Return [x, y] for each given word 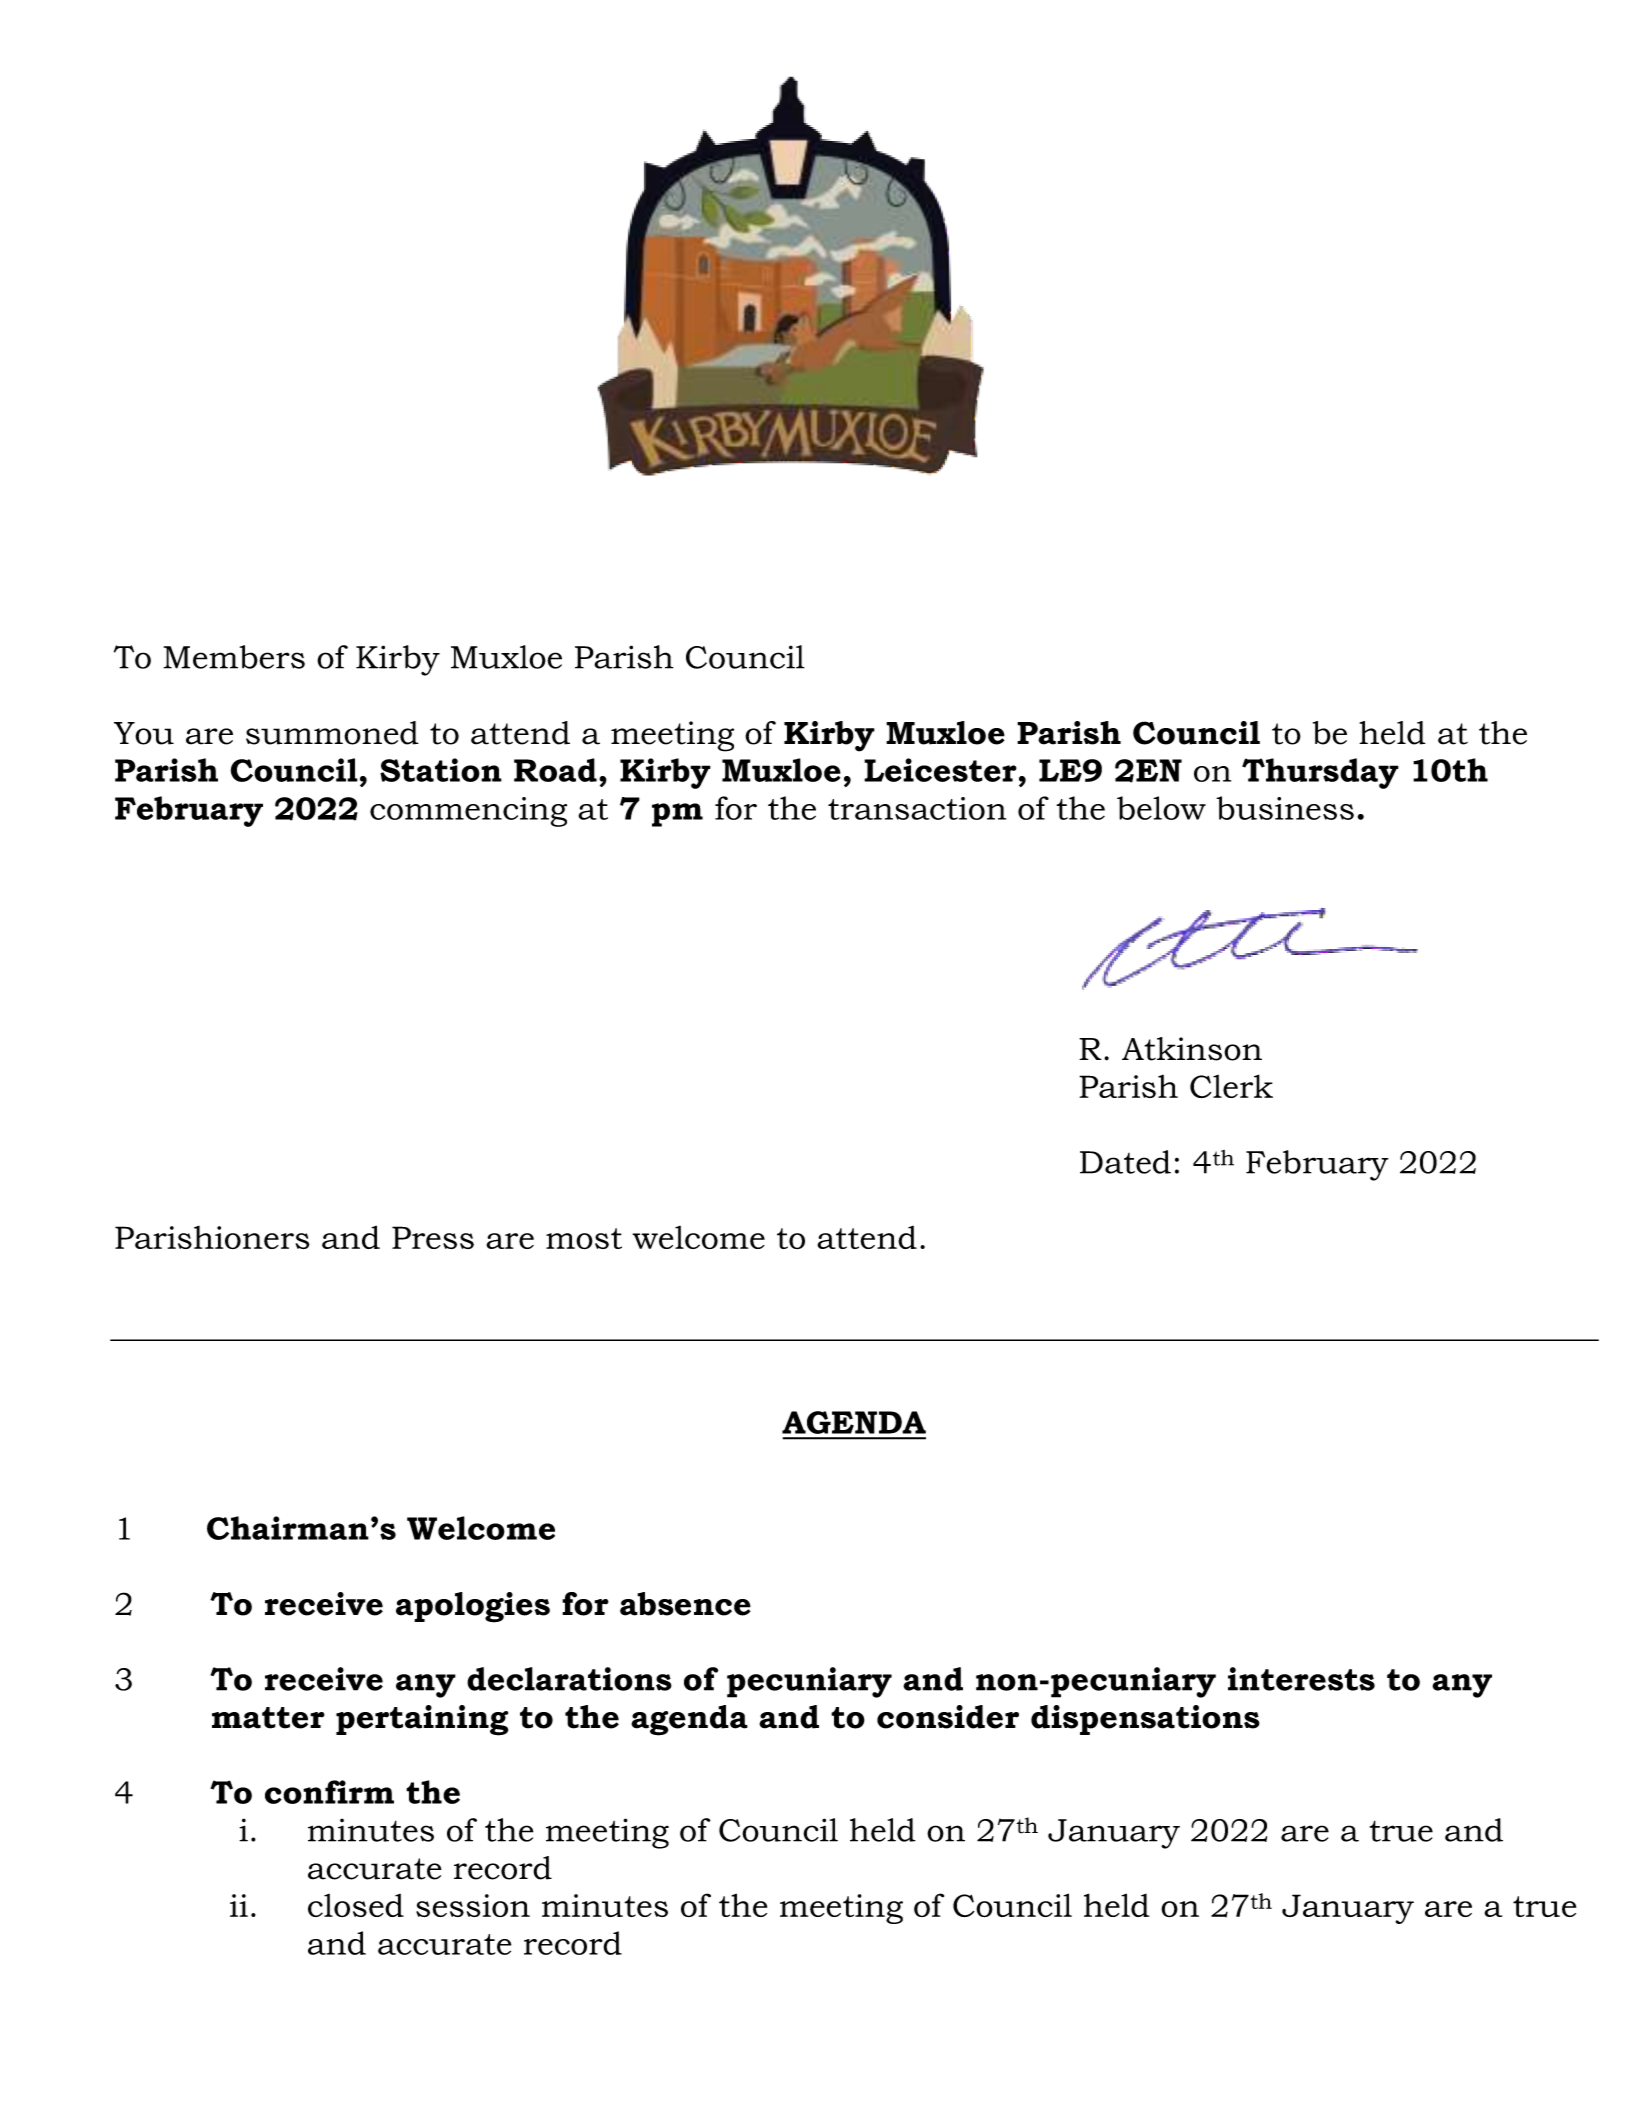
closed [356, 1905]
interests [1301, 1679]
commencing [468, 812]
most [584, 1239]
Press [433, 1237]
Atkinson [1192, 1049]
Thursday [1320, 773]
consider [948, 1717]
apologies [473, 1607]
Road [555, 770]
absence [685, 1604]
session [473, 1905]
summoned [332, 733]
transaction [917, 808]
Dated [1125, 1162]
